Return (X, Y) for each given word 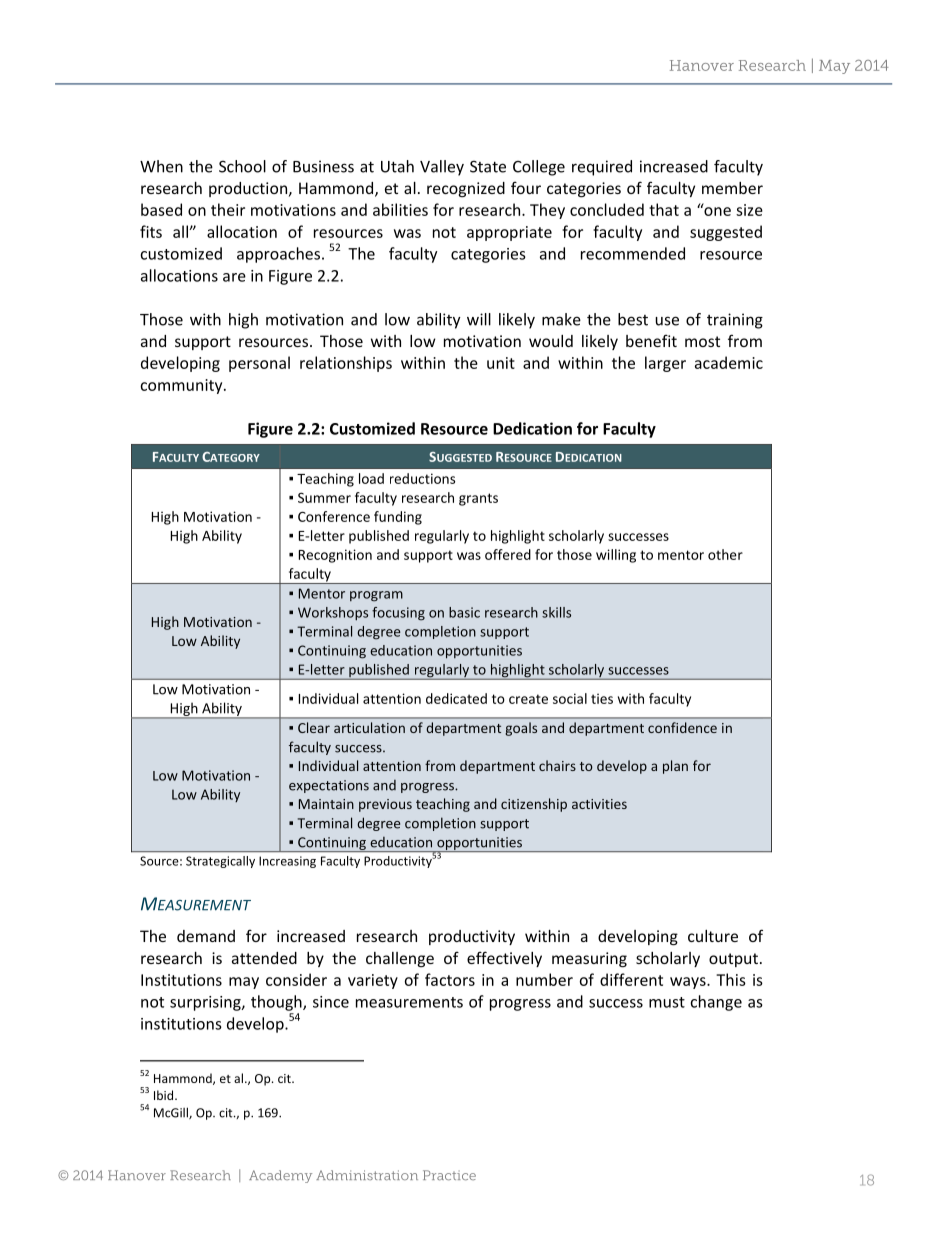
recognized (466, 189)
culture (713, 936)
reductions (422, 478)
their (228, 209)
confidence (682, 727)
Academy (280, 1176)
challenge (400, 959)
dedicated (456, 698)
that (664, 209)
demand (206, 936)
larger (665, 364)
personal (259, 364)
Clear (314, 727)
